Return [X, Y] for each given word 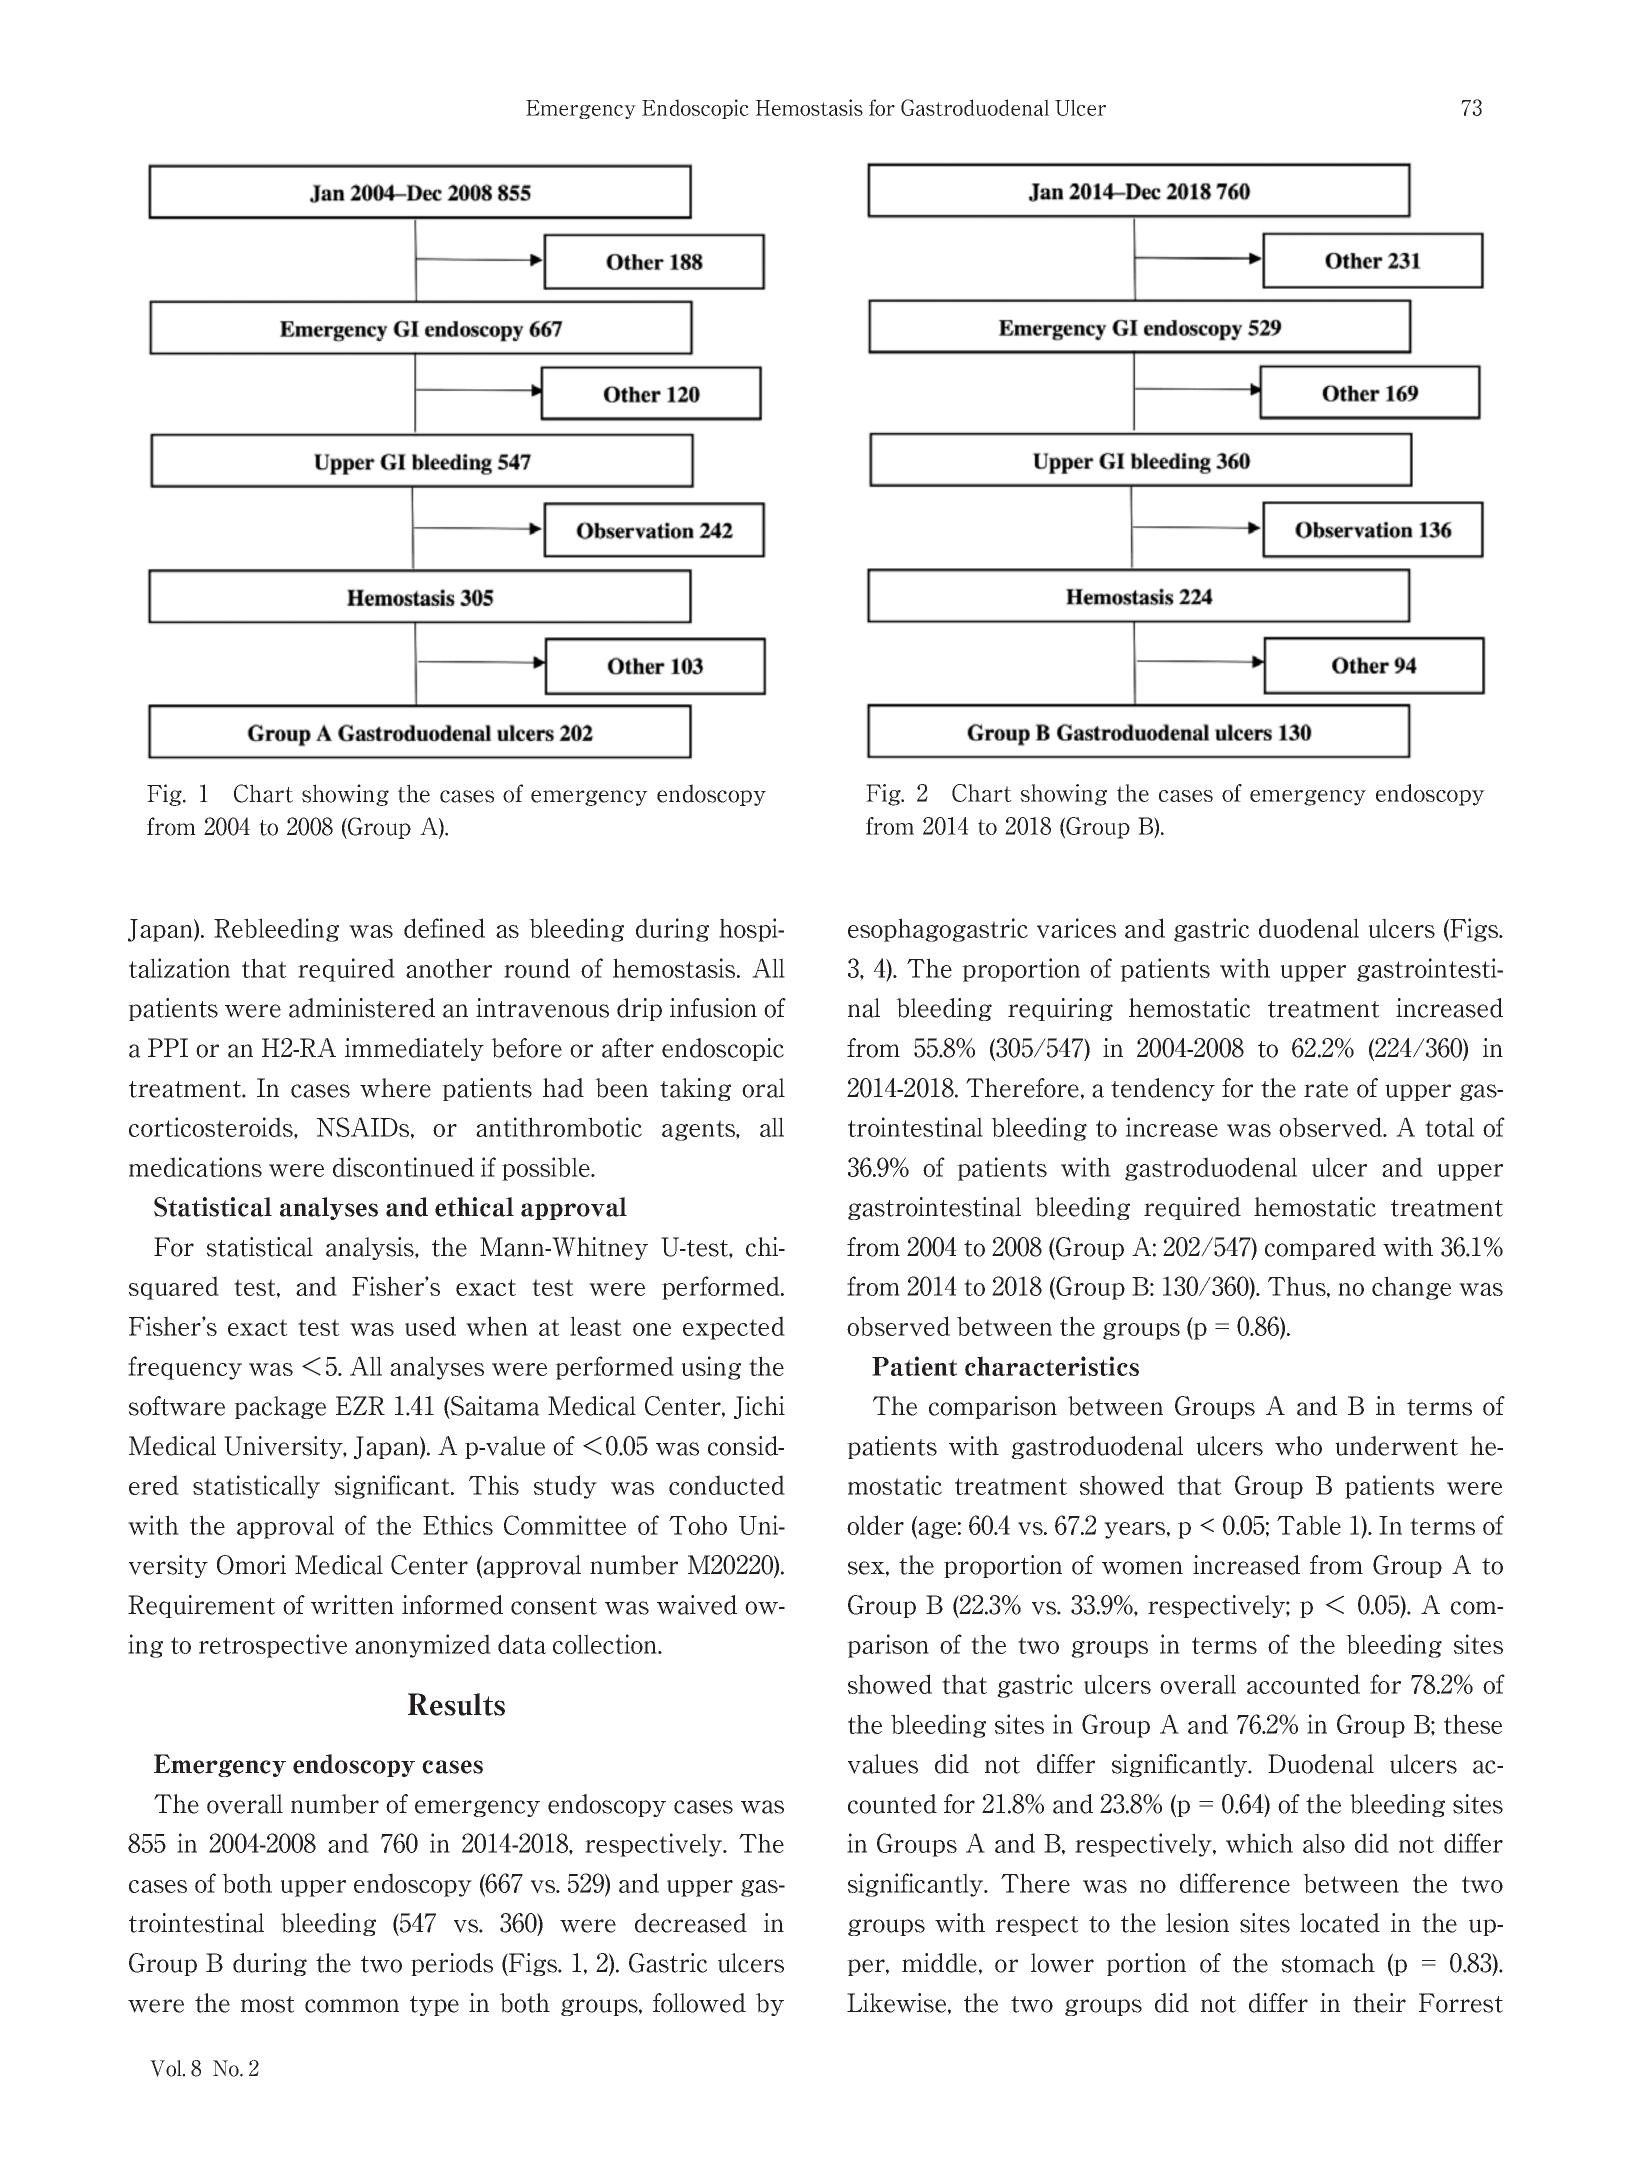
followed [699, 2003]
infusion [713, 1008]
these [1473, 1724]
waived [697, 1605]
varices [1076, 928]
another [449, 968]
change [1411, 1288]
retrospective [273, 1646]
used [430, 1326]
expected [734, 1328]
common [352, 2006]
